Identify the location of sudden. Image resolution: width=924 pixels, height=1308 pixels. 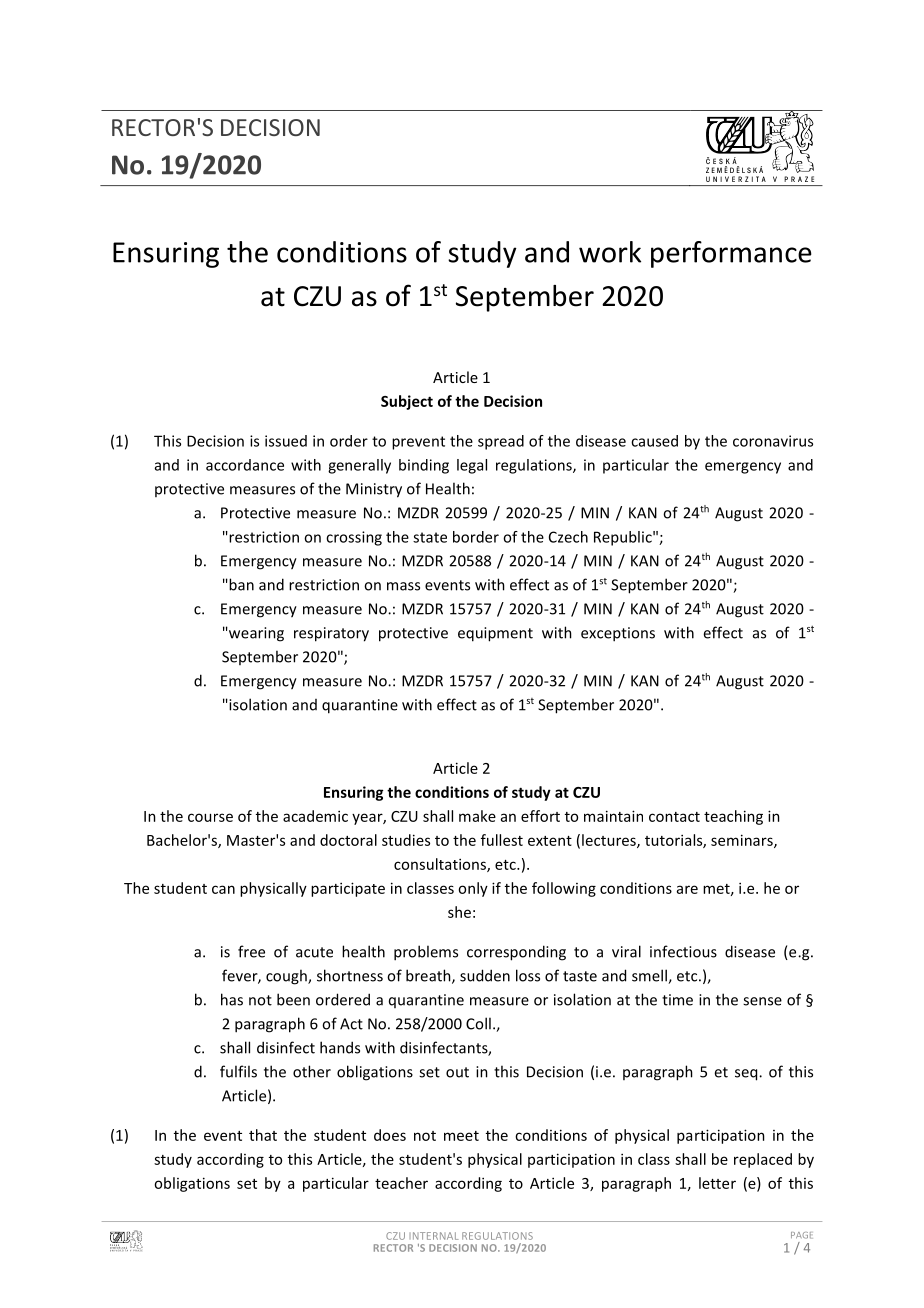
(485, 975).
